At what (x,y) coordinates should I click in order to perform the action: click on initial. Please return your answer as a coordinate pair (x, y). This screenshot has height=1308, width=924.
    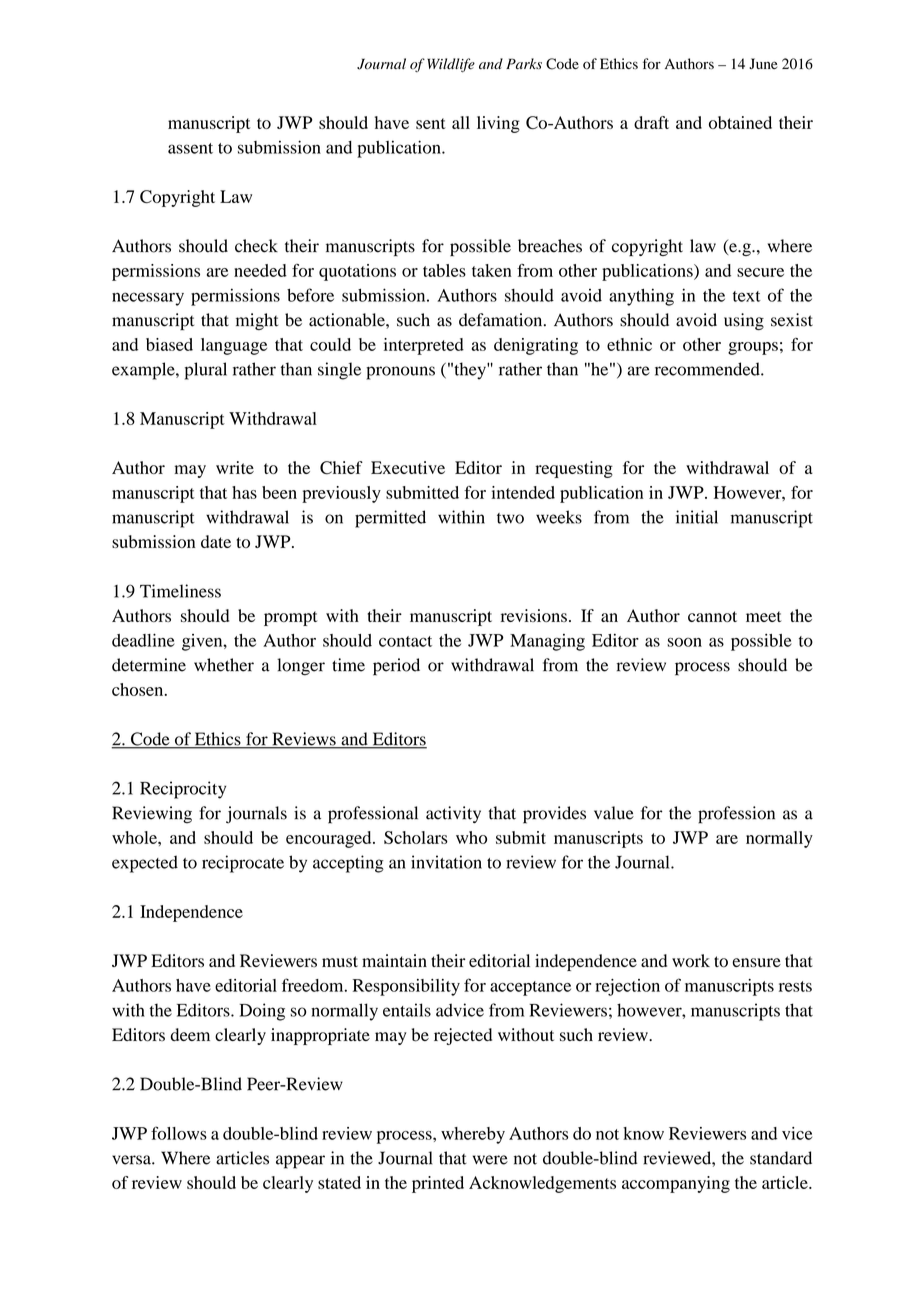
    Looking at the image, I should click on (697, 517).
